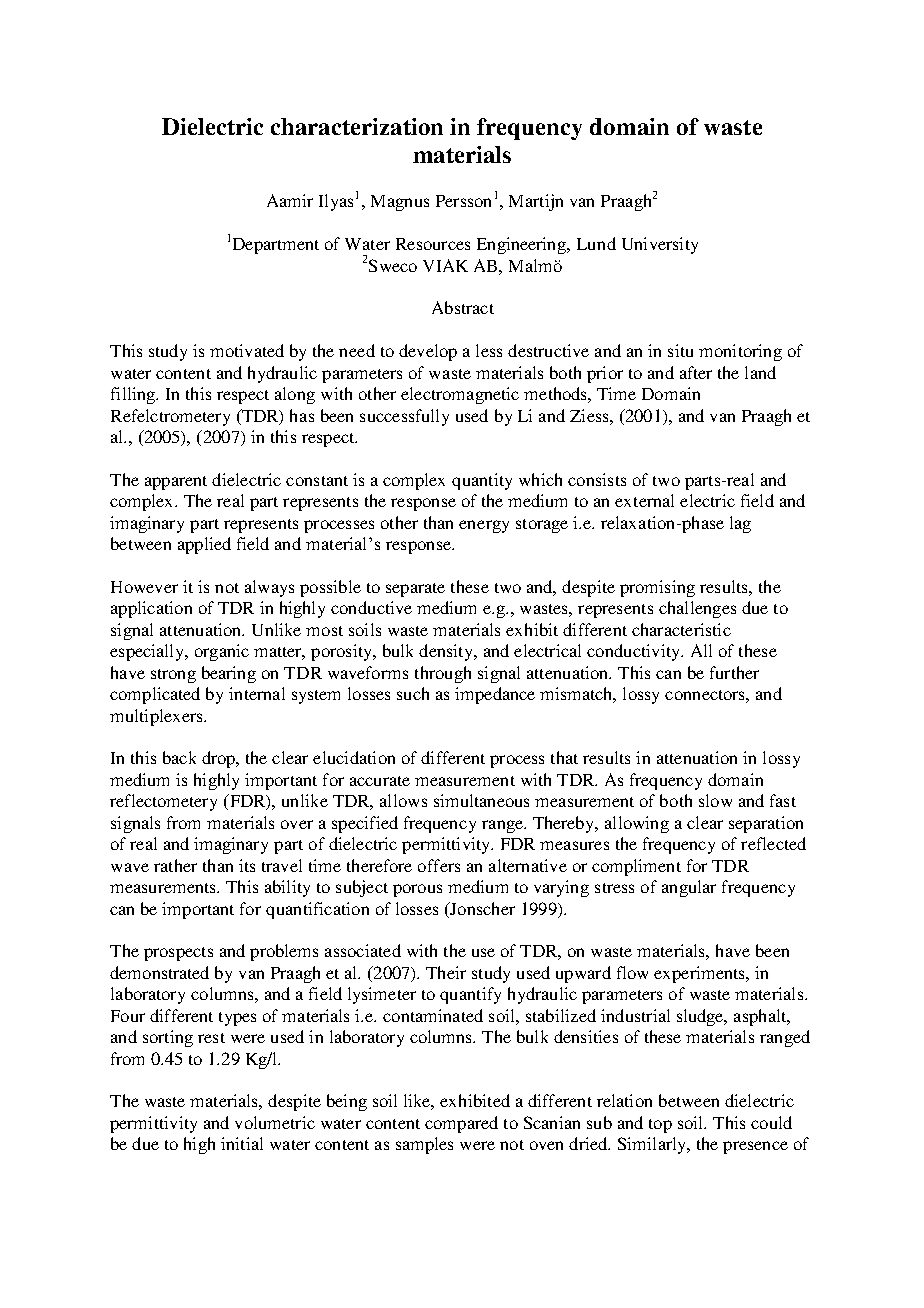 This screenshot has height=1308, width=924. I want to click on offers, so click(439, 865).
